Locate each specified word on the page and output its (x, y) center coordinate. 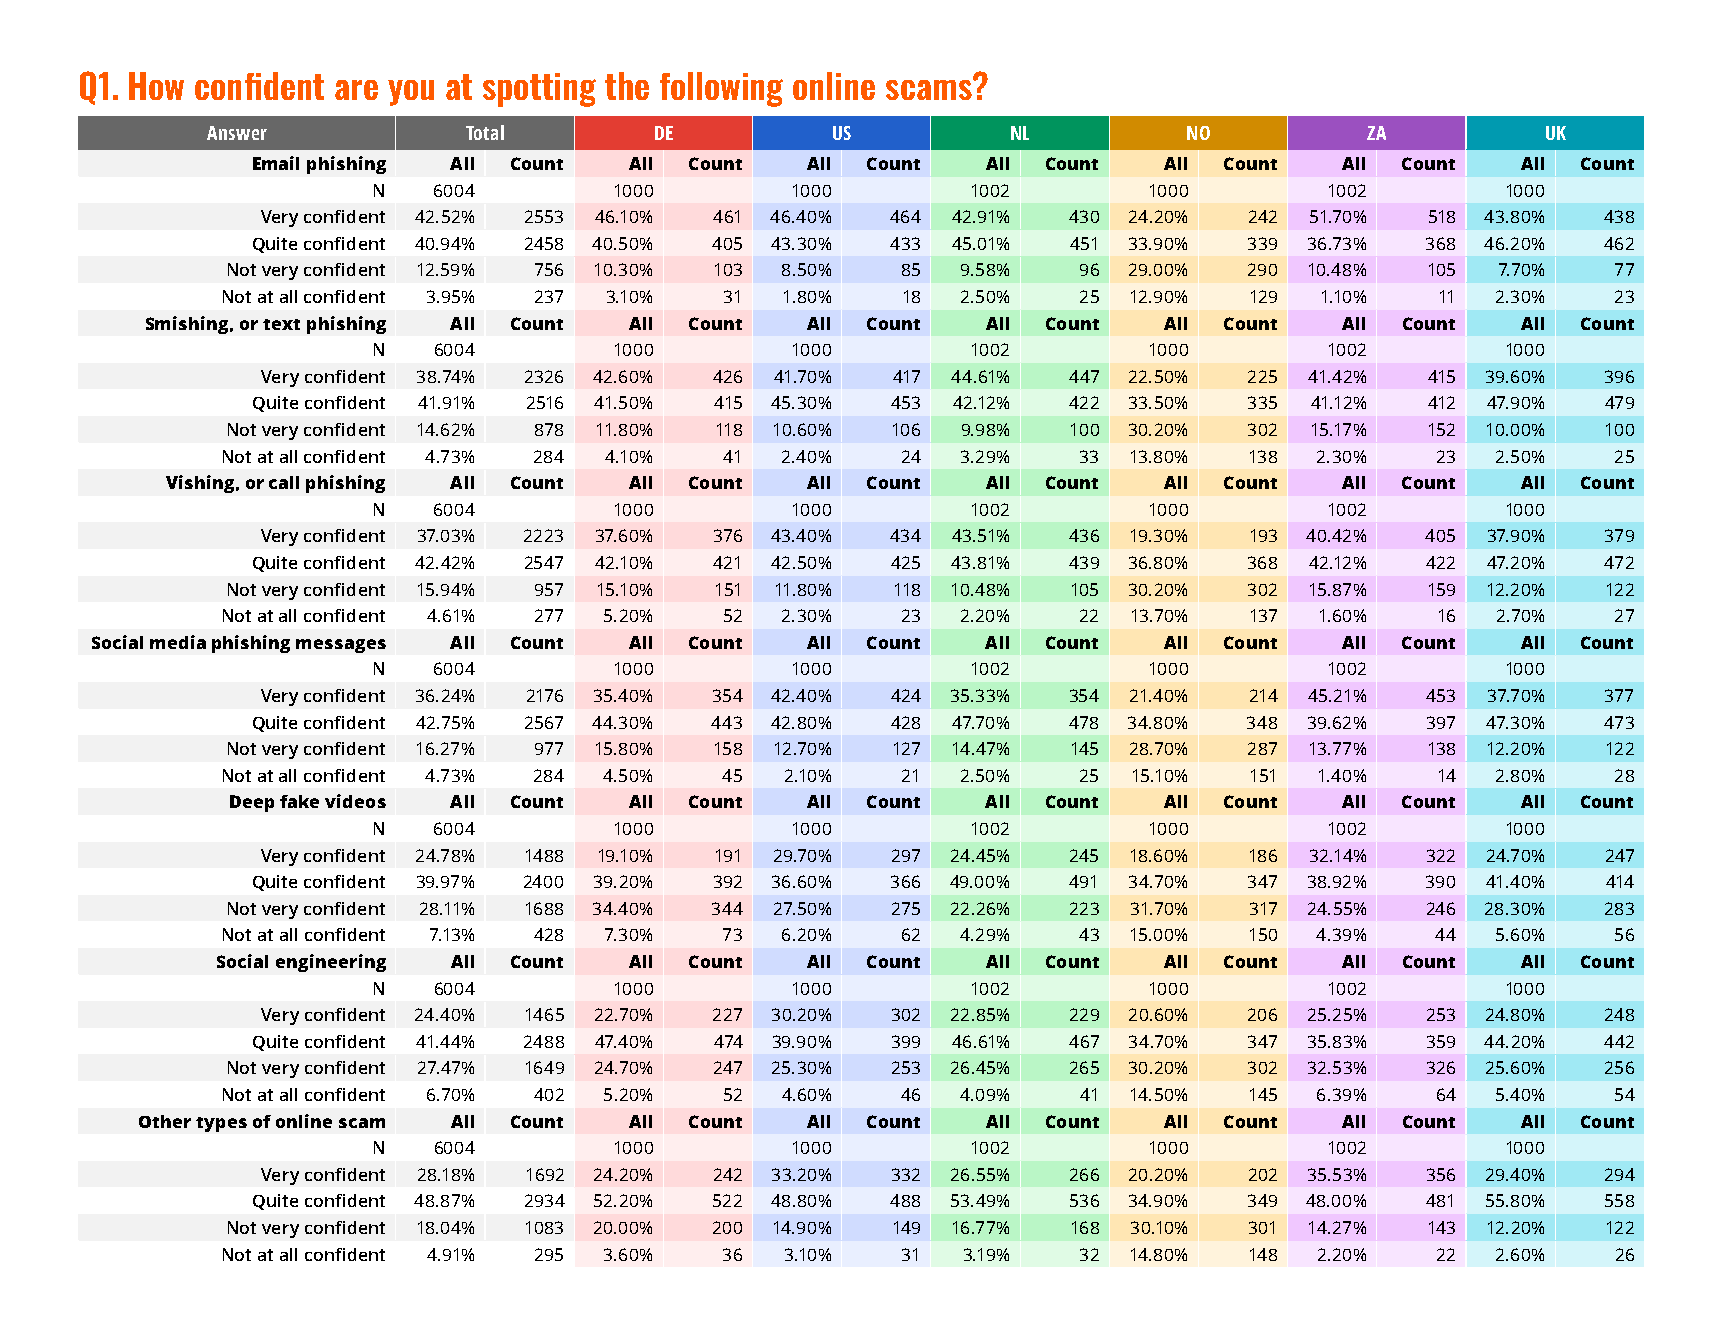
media (178, 642)
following (721, 89)
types (221, 1124)
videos (355, 801)
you (411, 93)
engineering (331, 963)
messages (341, 646)
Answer (237, 133)
